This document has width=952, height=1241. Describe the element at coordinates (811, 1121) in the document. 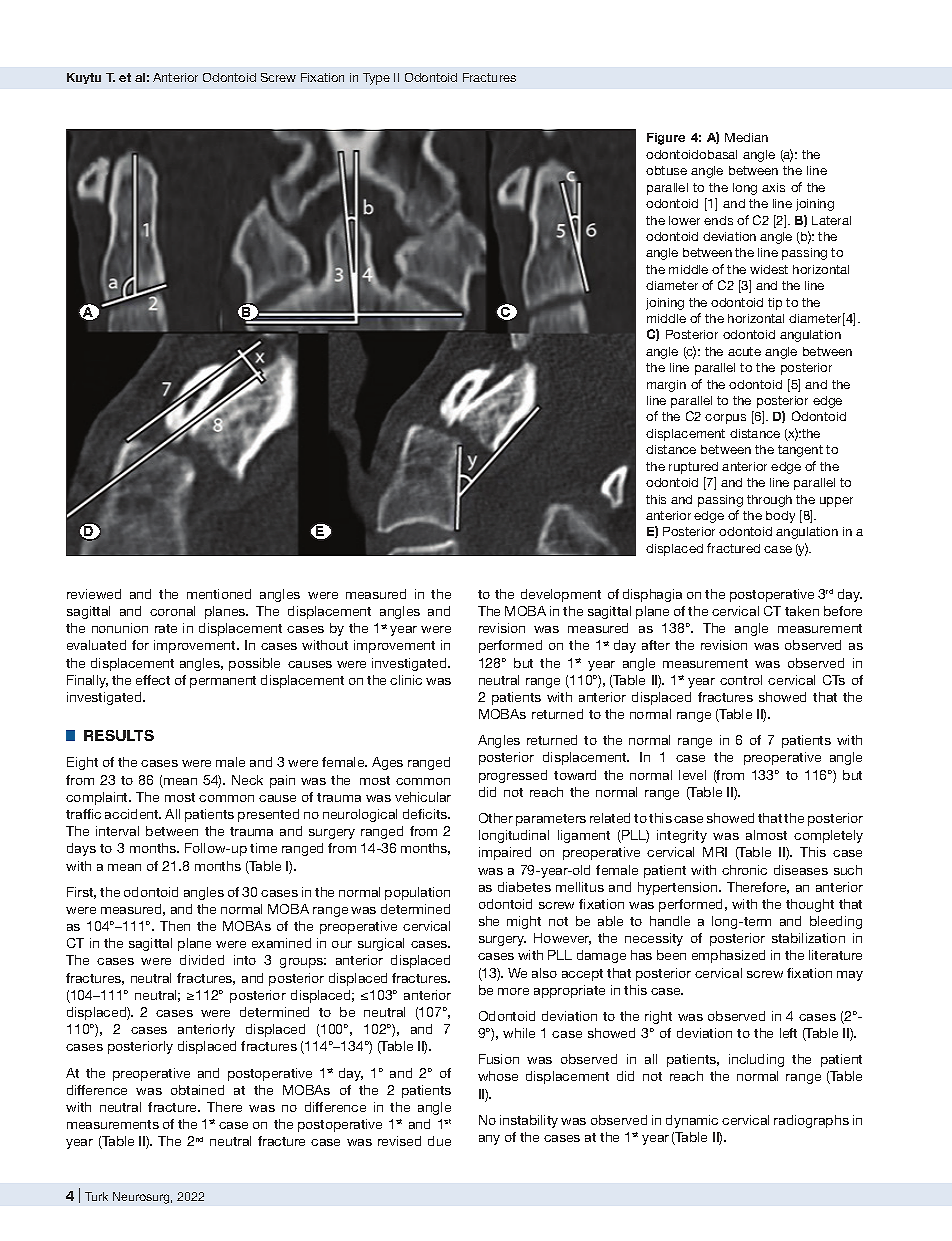

I see `radiographs` at that location.
